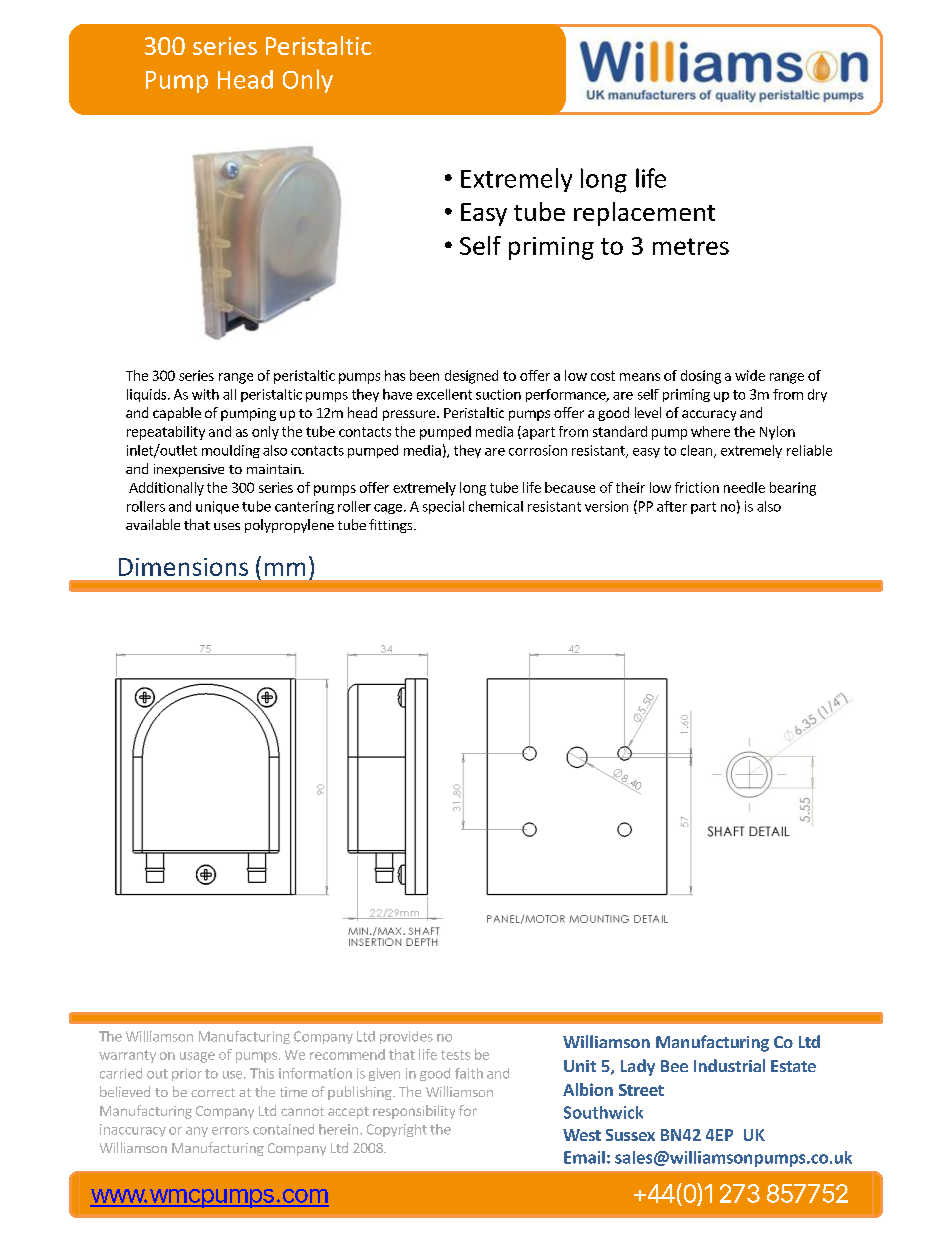  What do you see at coordinates (205, 394) in the image?
I see `with` at bounding box center [205, 394].
